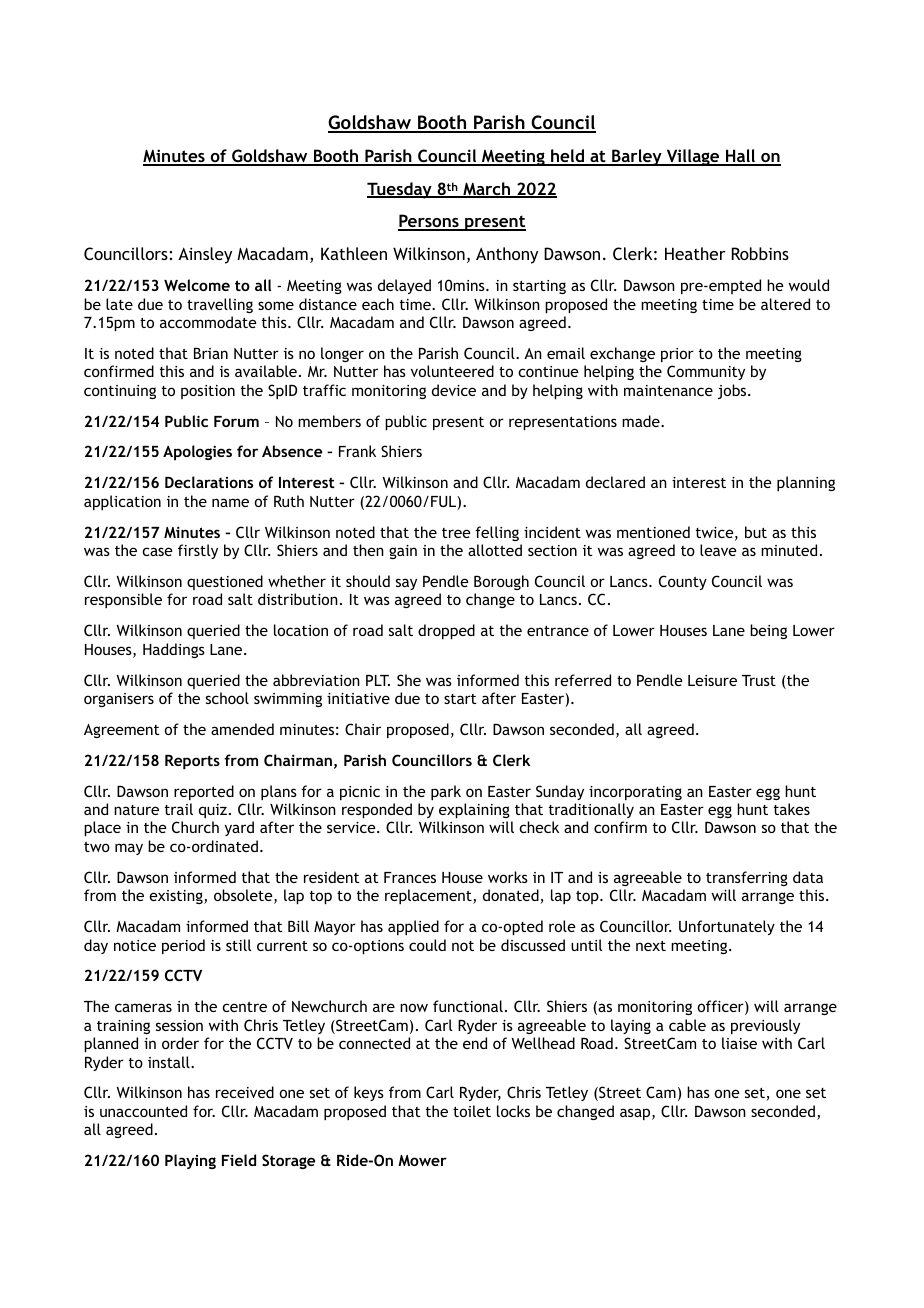 This screenshot has height=1308, width=924. Describe the element at coordinates (205, 255) in the screenshot. I see `Ainsley` at that location.
